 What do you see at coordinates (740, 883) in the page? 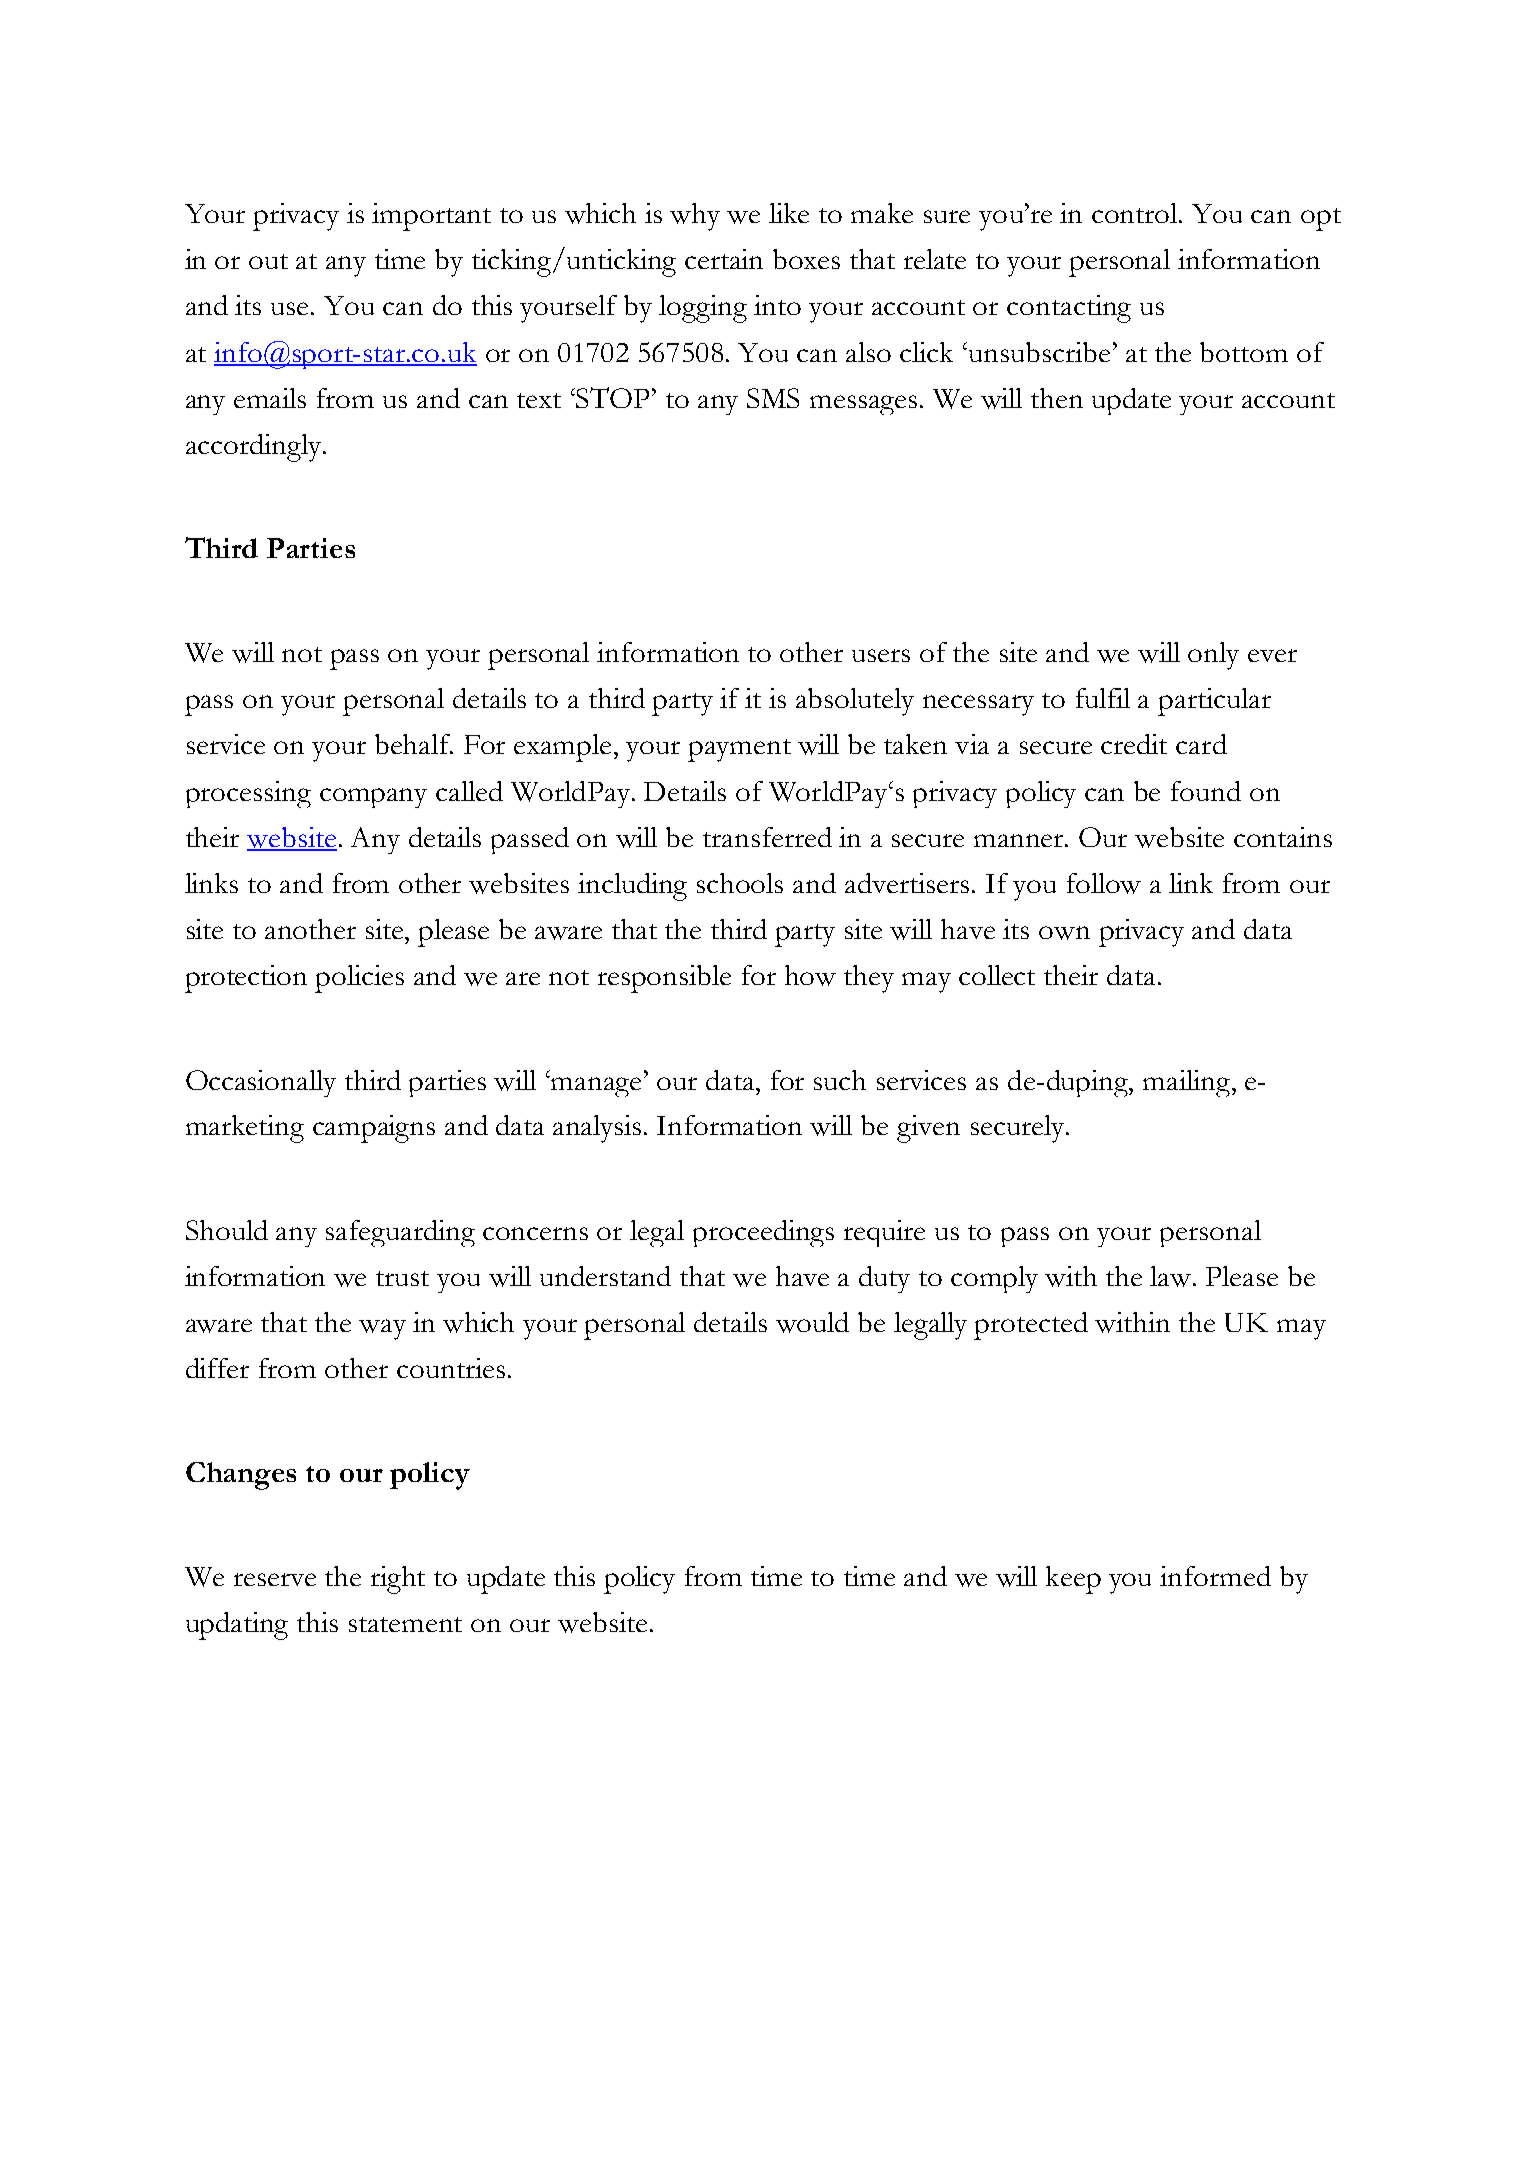
I see `schools` at bounding box center [740, 883].
